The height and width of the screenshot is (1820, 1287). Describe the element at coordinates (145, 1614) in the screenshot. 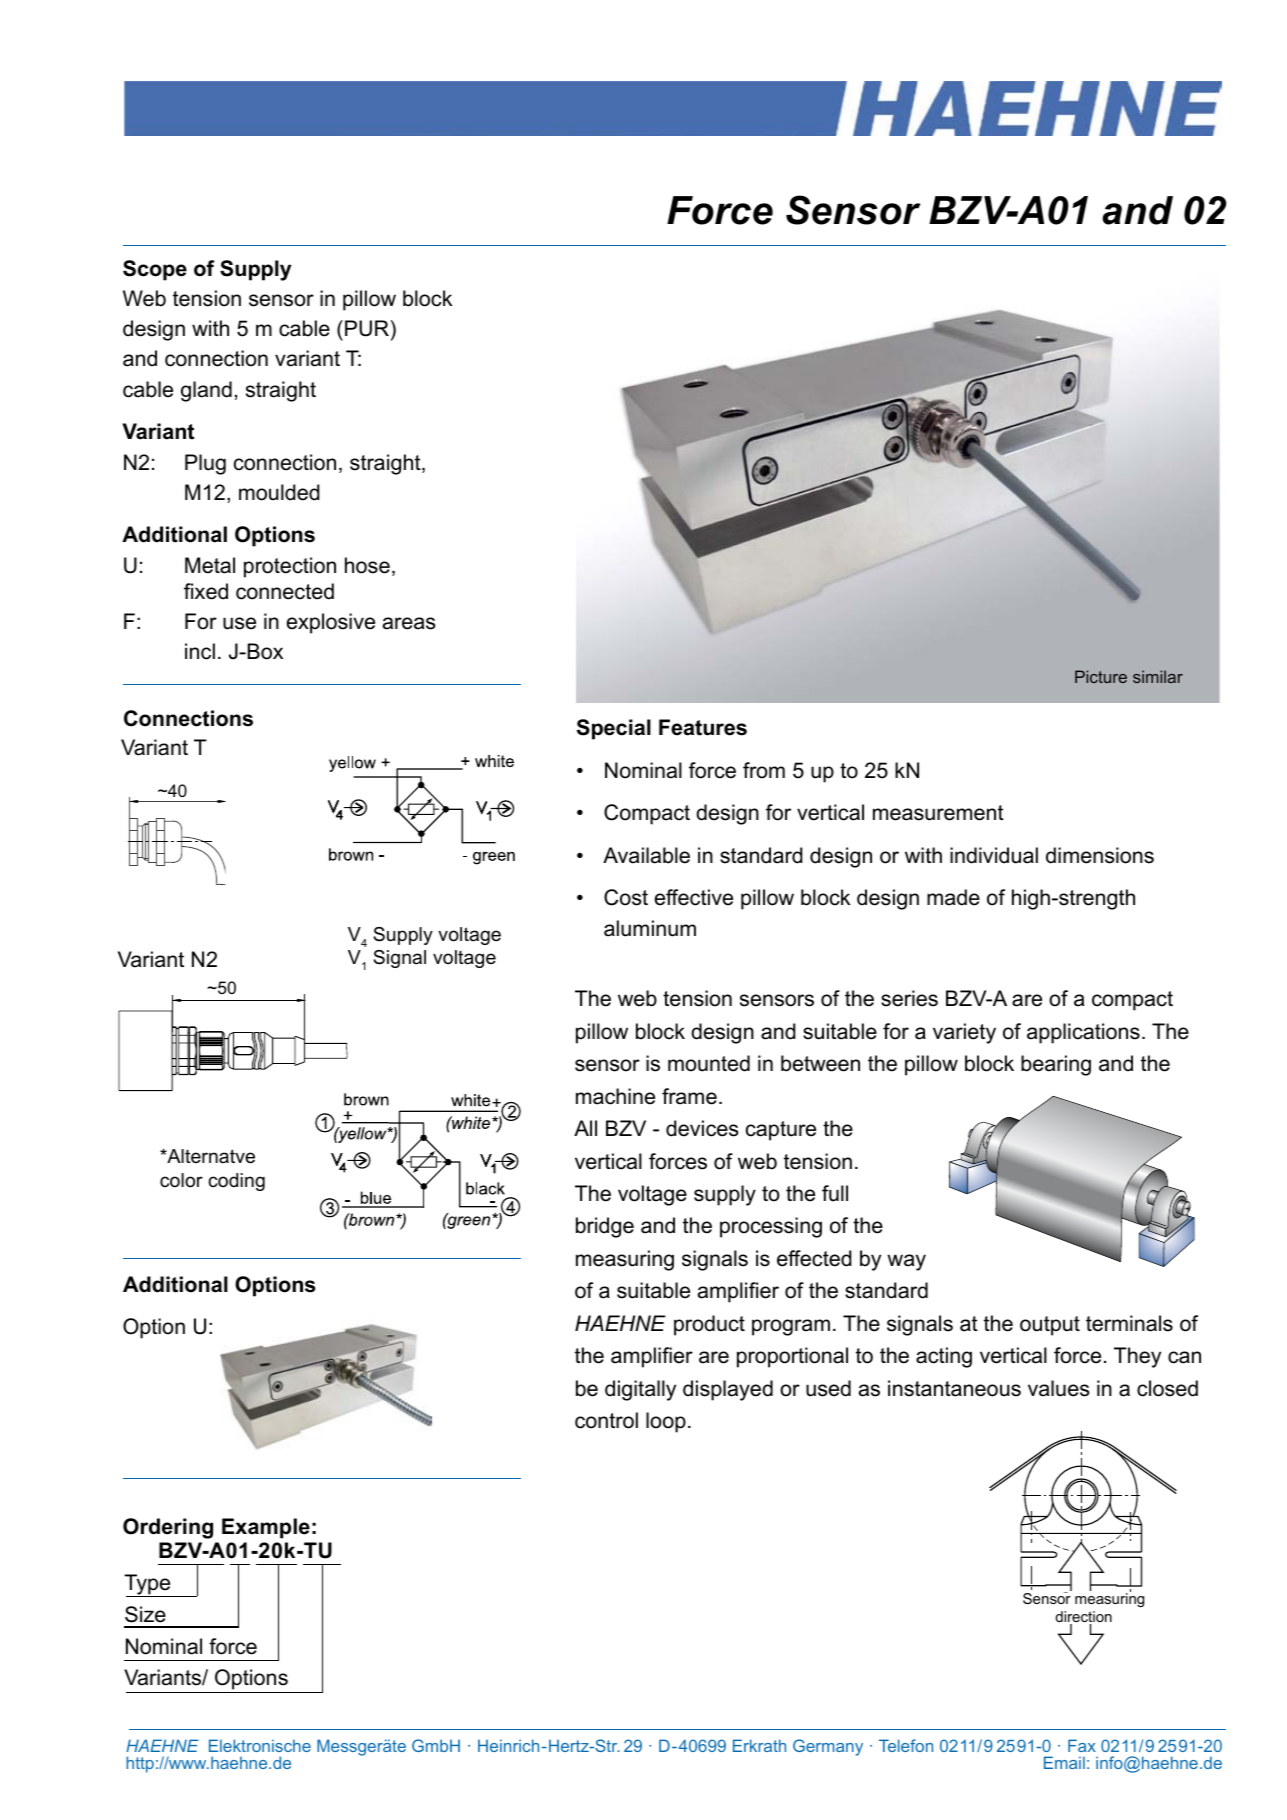

I see `Size` at that location.
